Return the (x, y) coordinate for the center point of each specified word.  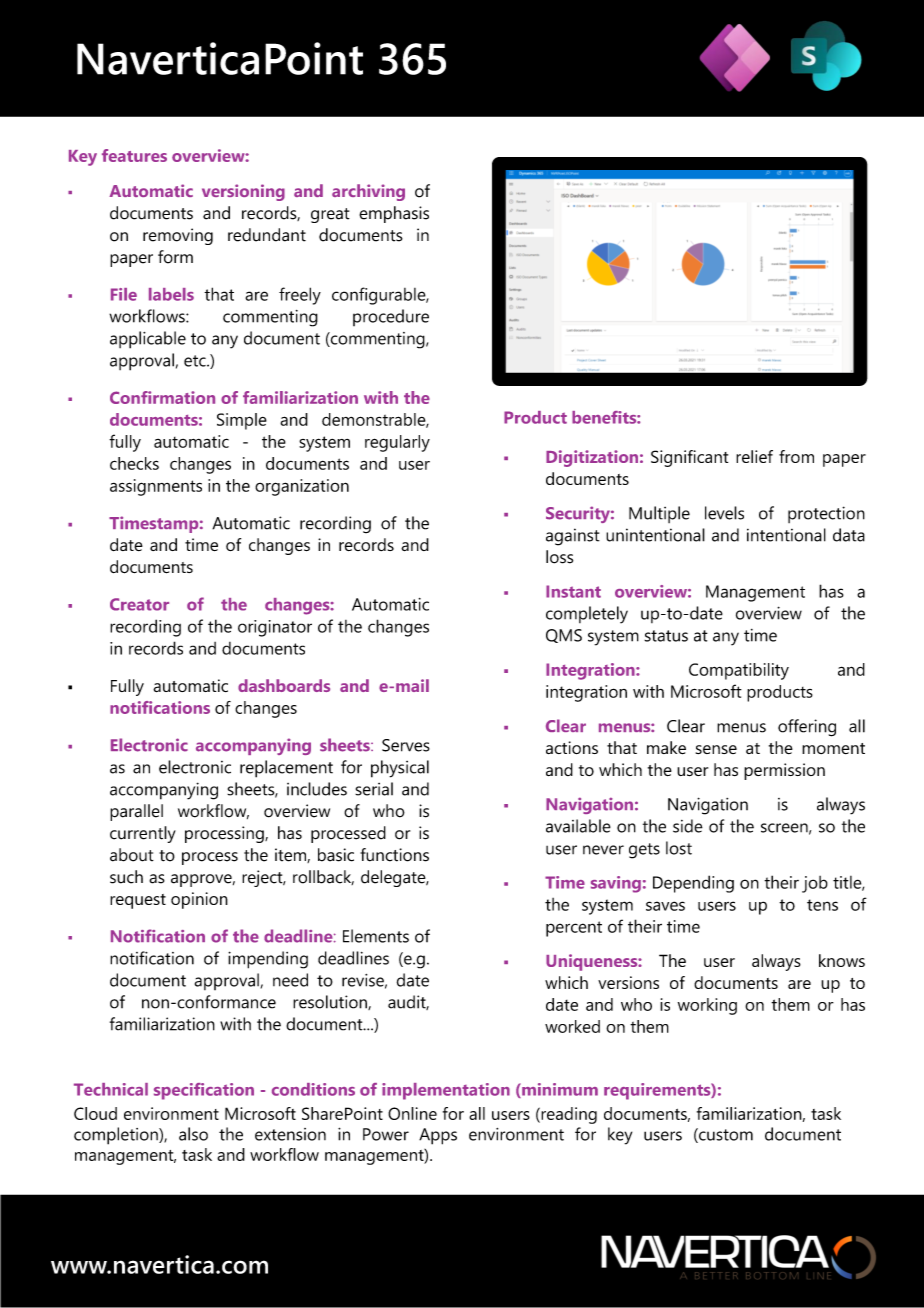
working (707, 1006)
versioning (243, 192)
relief (754, 456)
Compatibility (739, 671)
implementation (446, 1091)
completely (587, 615)
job (815, 884)
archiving (368, 192)
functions (394, 855)
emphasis (394, 214)
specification (204, 1091)
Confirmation (162, 397)
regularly (397, 443)
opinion (199, 900)
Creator (139, 604)
